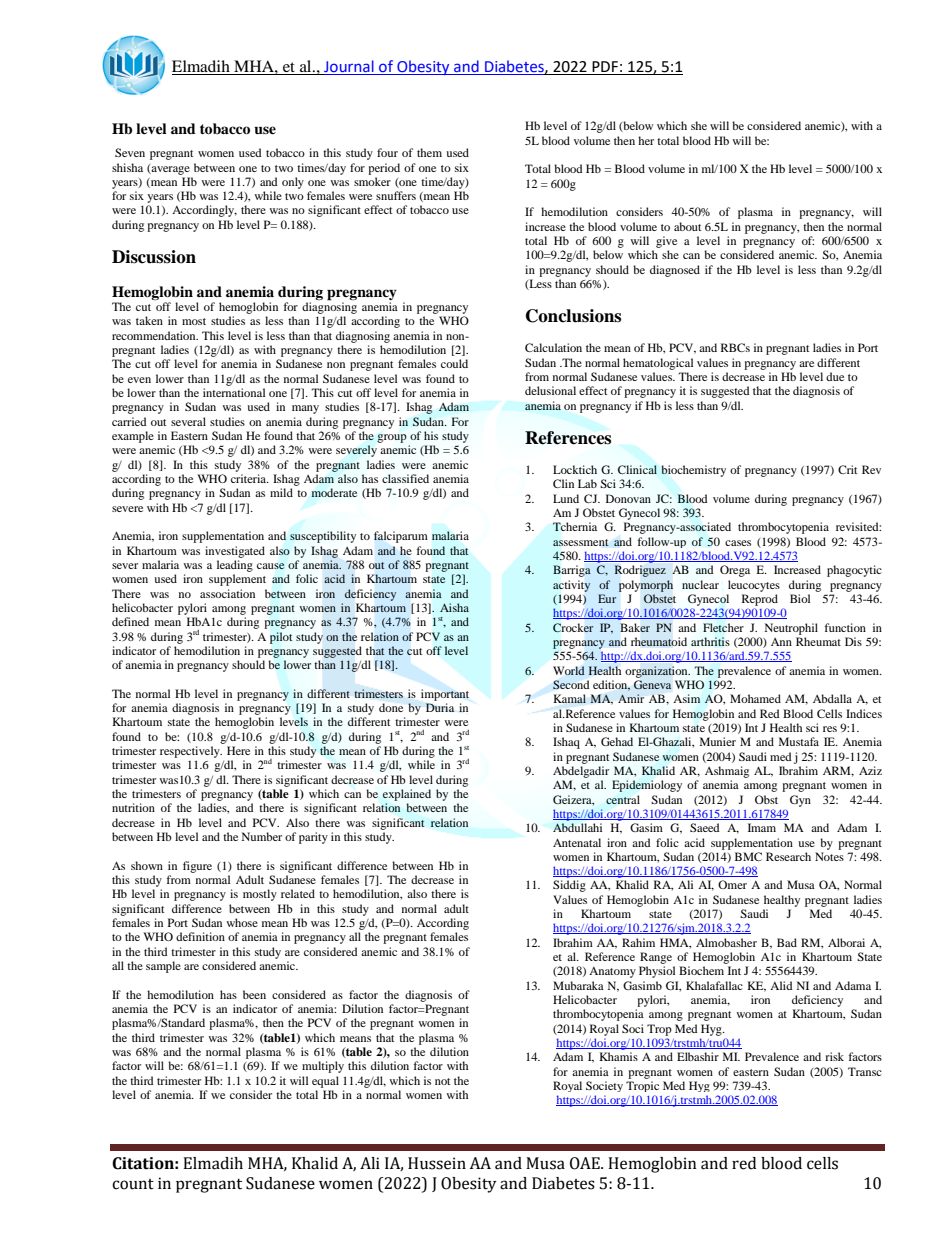 This image has height=1233, width=952. What do you see at coordinates (781, 642) in the image?
I see `Ann` at bounding box center [781, 642].
